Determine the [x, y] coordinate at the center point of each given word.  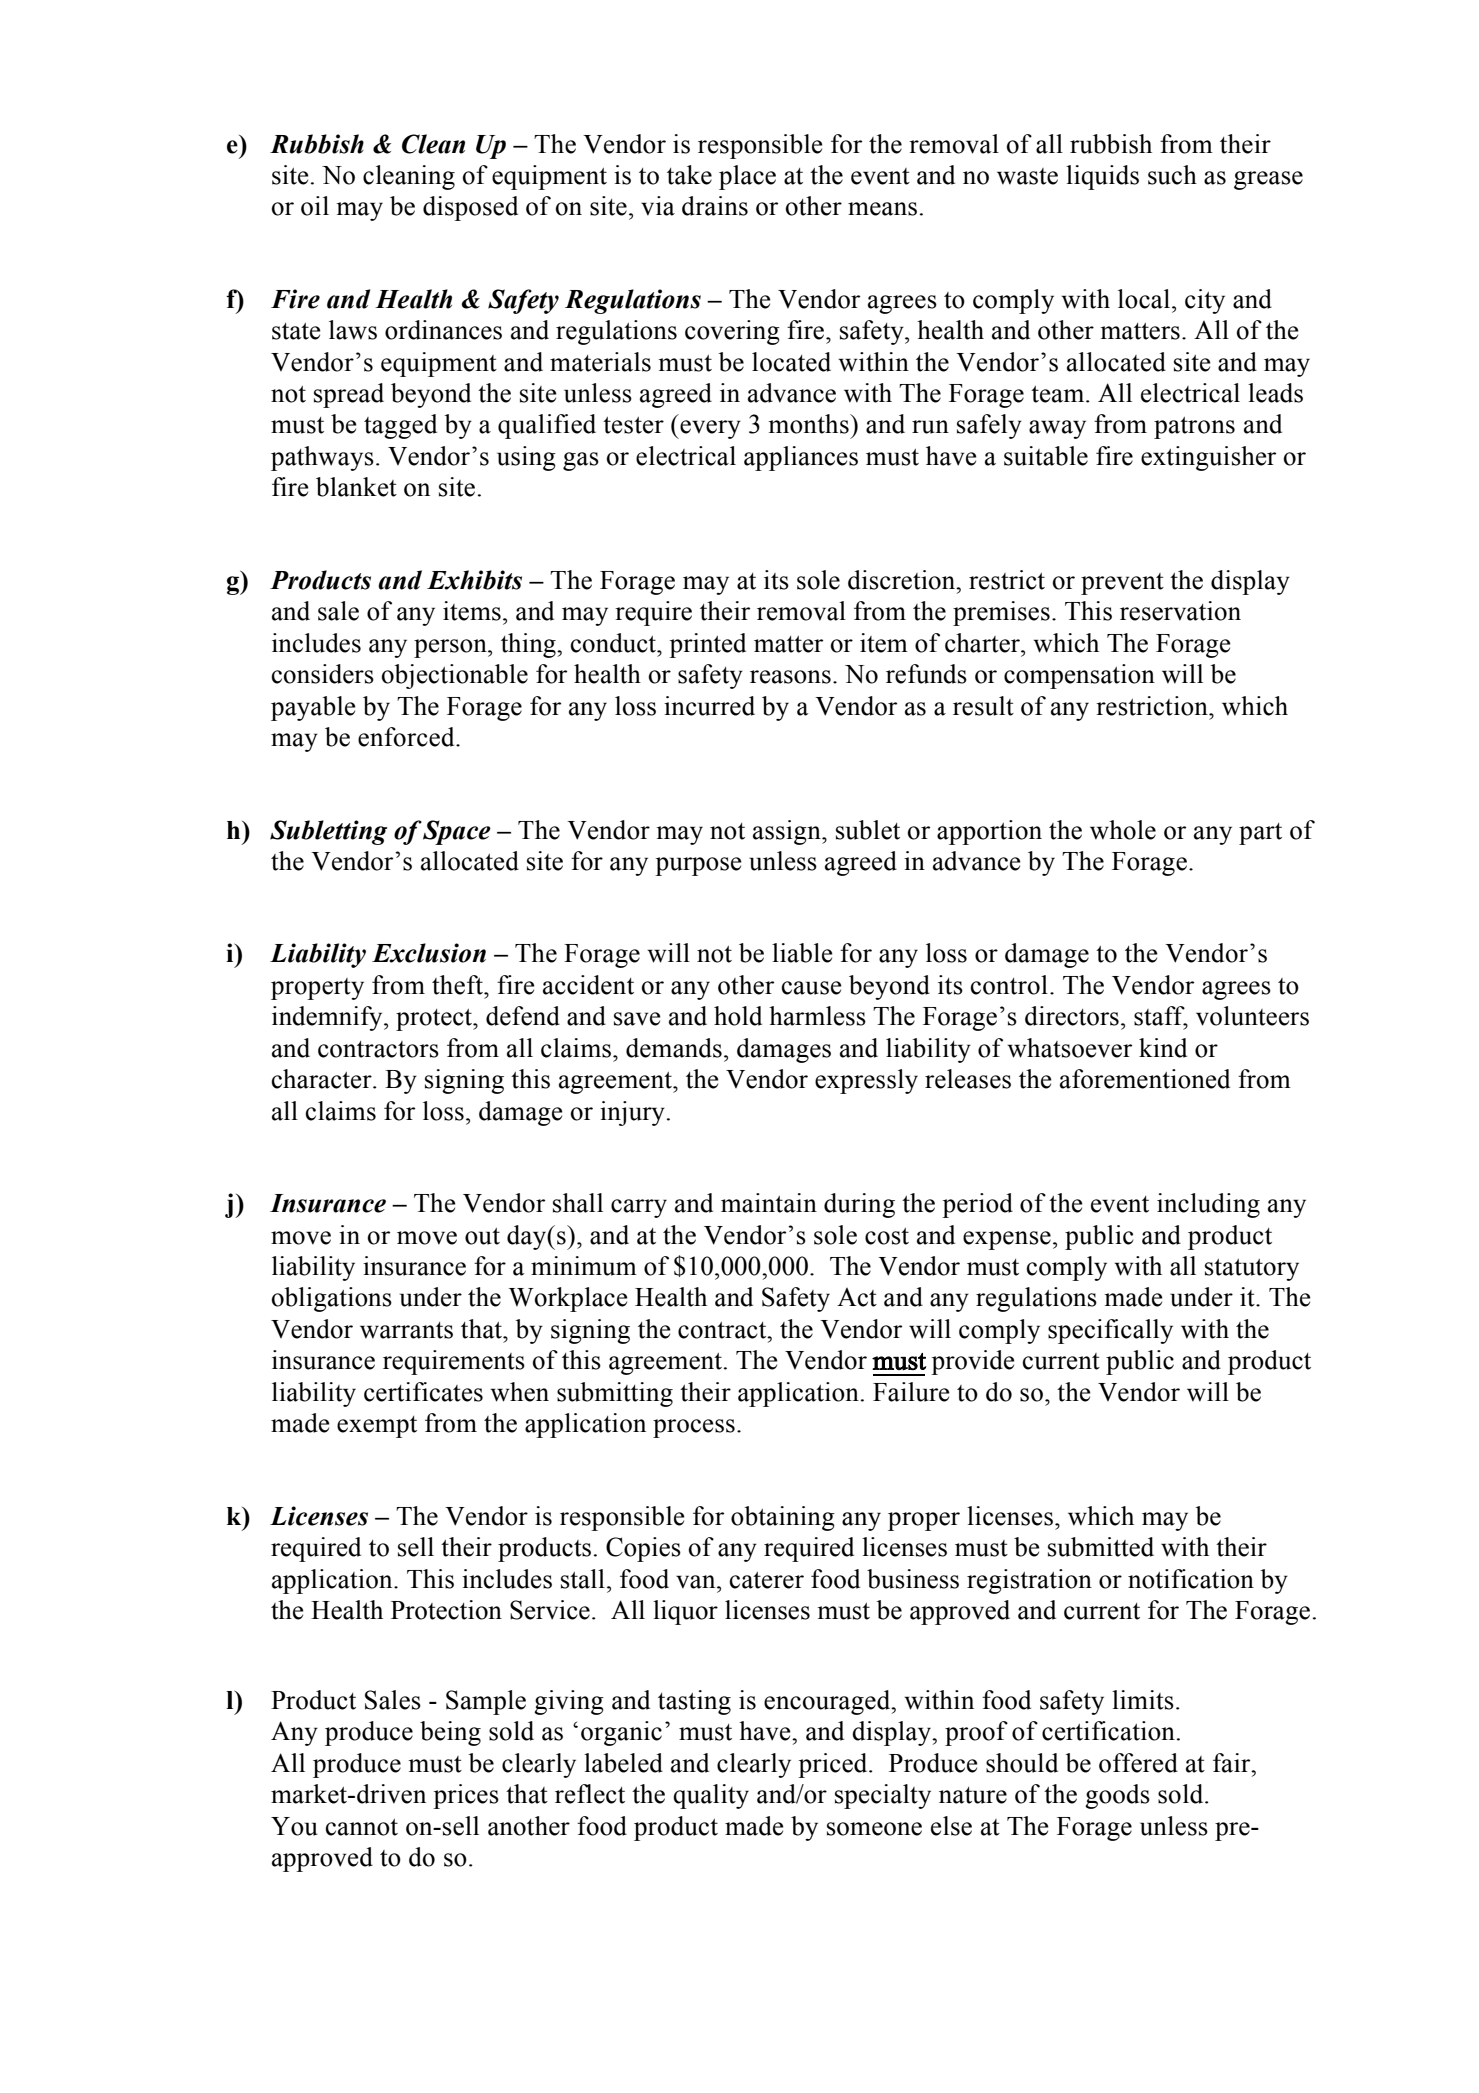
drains [715, 206]
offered [1138, 1763]
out [482, 1236]
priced [834, 1765]
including [1208, 1205]
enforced [407, 737]
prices [466, 1796]
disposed [470, 208]
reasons [790, 677]
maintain [769, 1203]
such [1172, 175]
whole [1123, 830]
